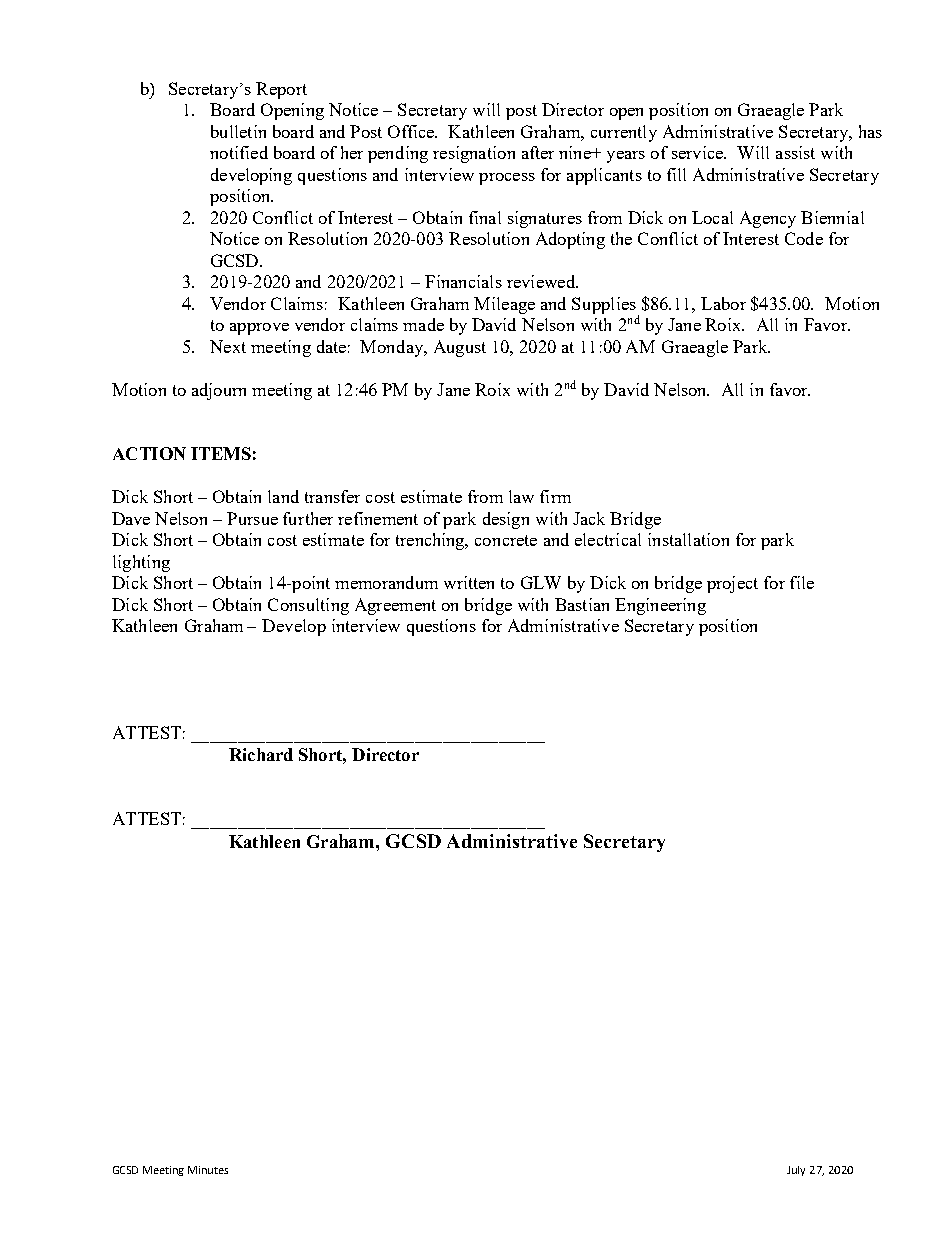 This screenshot has width=952, height=1233. Describe the element at coordinates (795, 152) in the screenshot. I see `assist` at that location.
